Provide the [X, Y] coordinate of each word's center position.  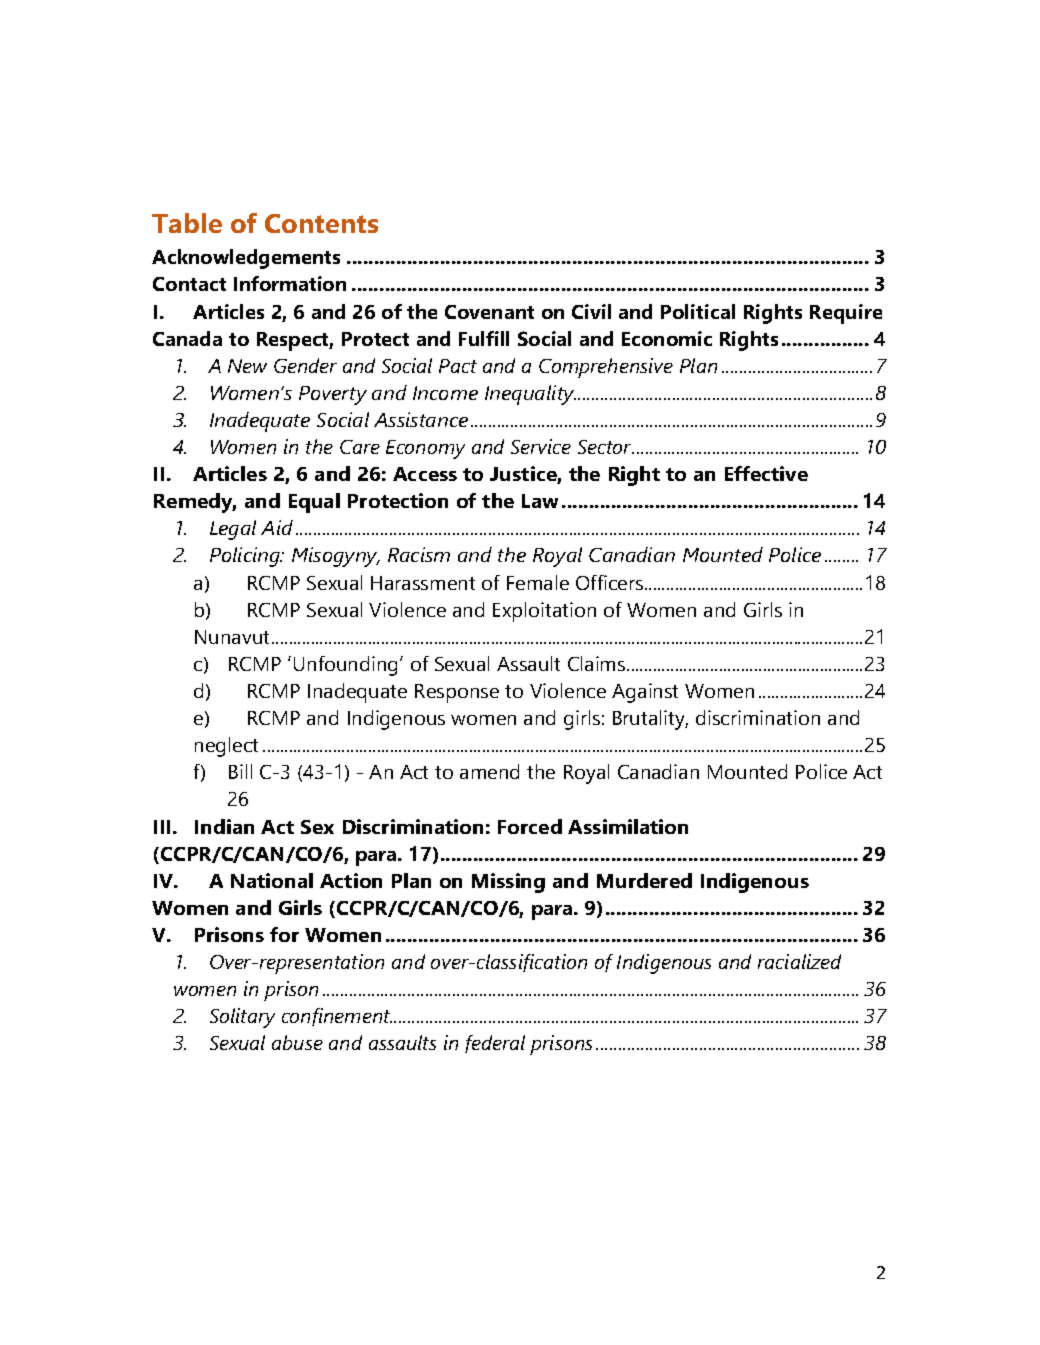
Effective [766, 473]
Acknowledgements [246, 259]
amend [489, 771]
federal [495, 1044]
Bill [240, 771]
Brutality [650, 720]
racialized [799, 961]
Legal [233, 530]
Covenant [489, 312]
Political [698, 311]
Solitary [242, 1018]
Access [425, 474]
